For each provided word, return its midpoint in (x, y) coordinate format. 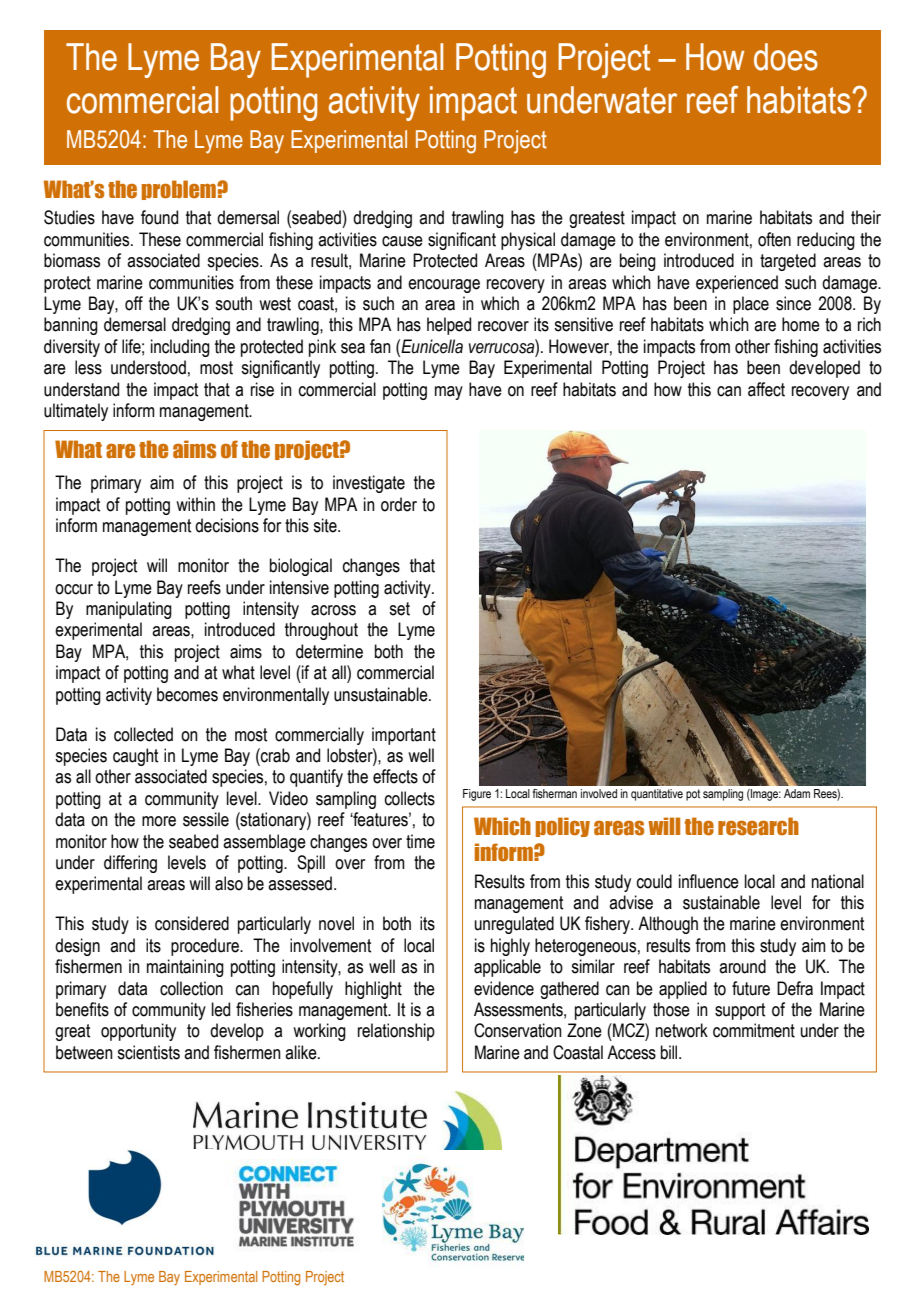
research (758, 826)
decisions (227, 525)
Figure (477, 795)
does (786, 57)
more (159, 821)
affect (766, 389)
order (399, 504)
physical (528, 241)
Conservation (518, 1030)
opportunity (138, 1032)
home (801, 324)
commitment (754, 1030)
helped (449, 326)
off (134, 303)
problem (180, 190)
